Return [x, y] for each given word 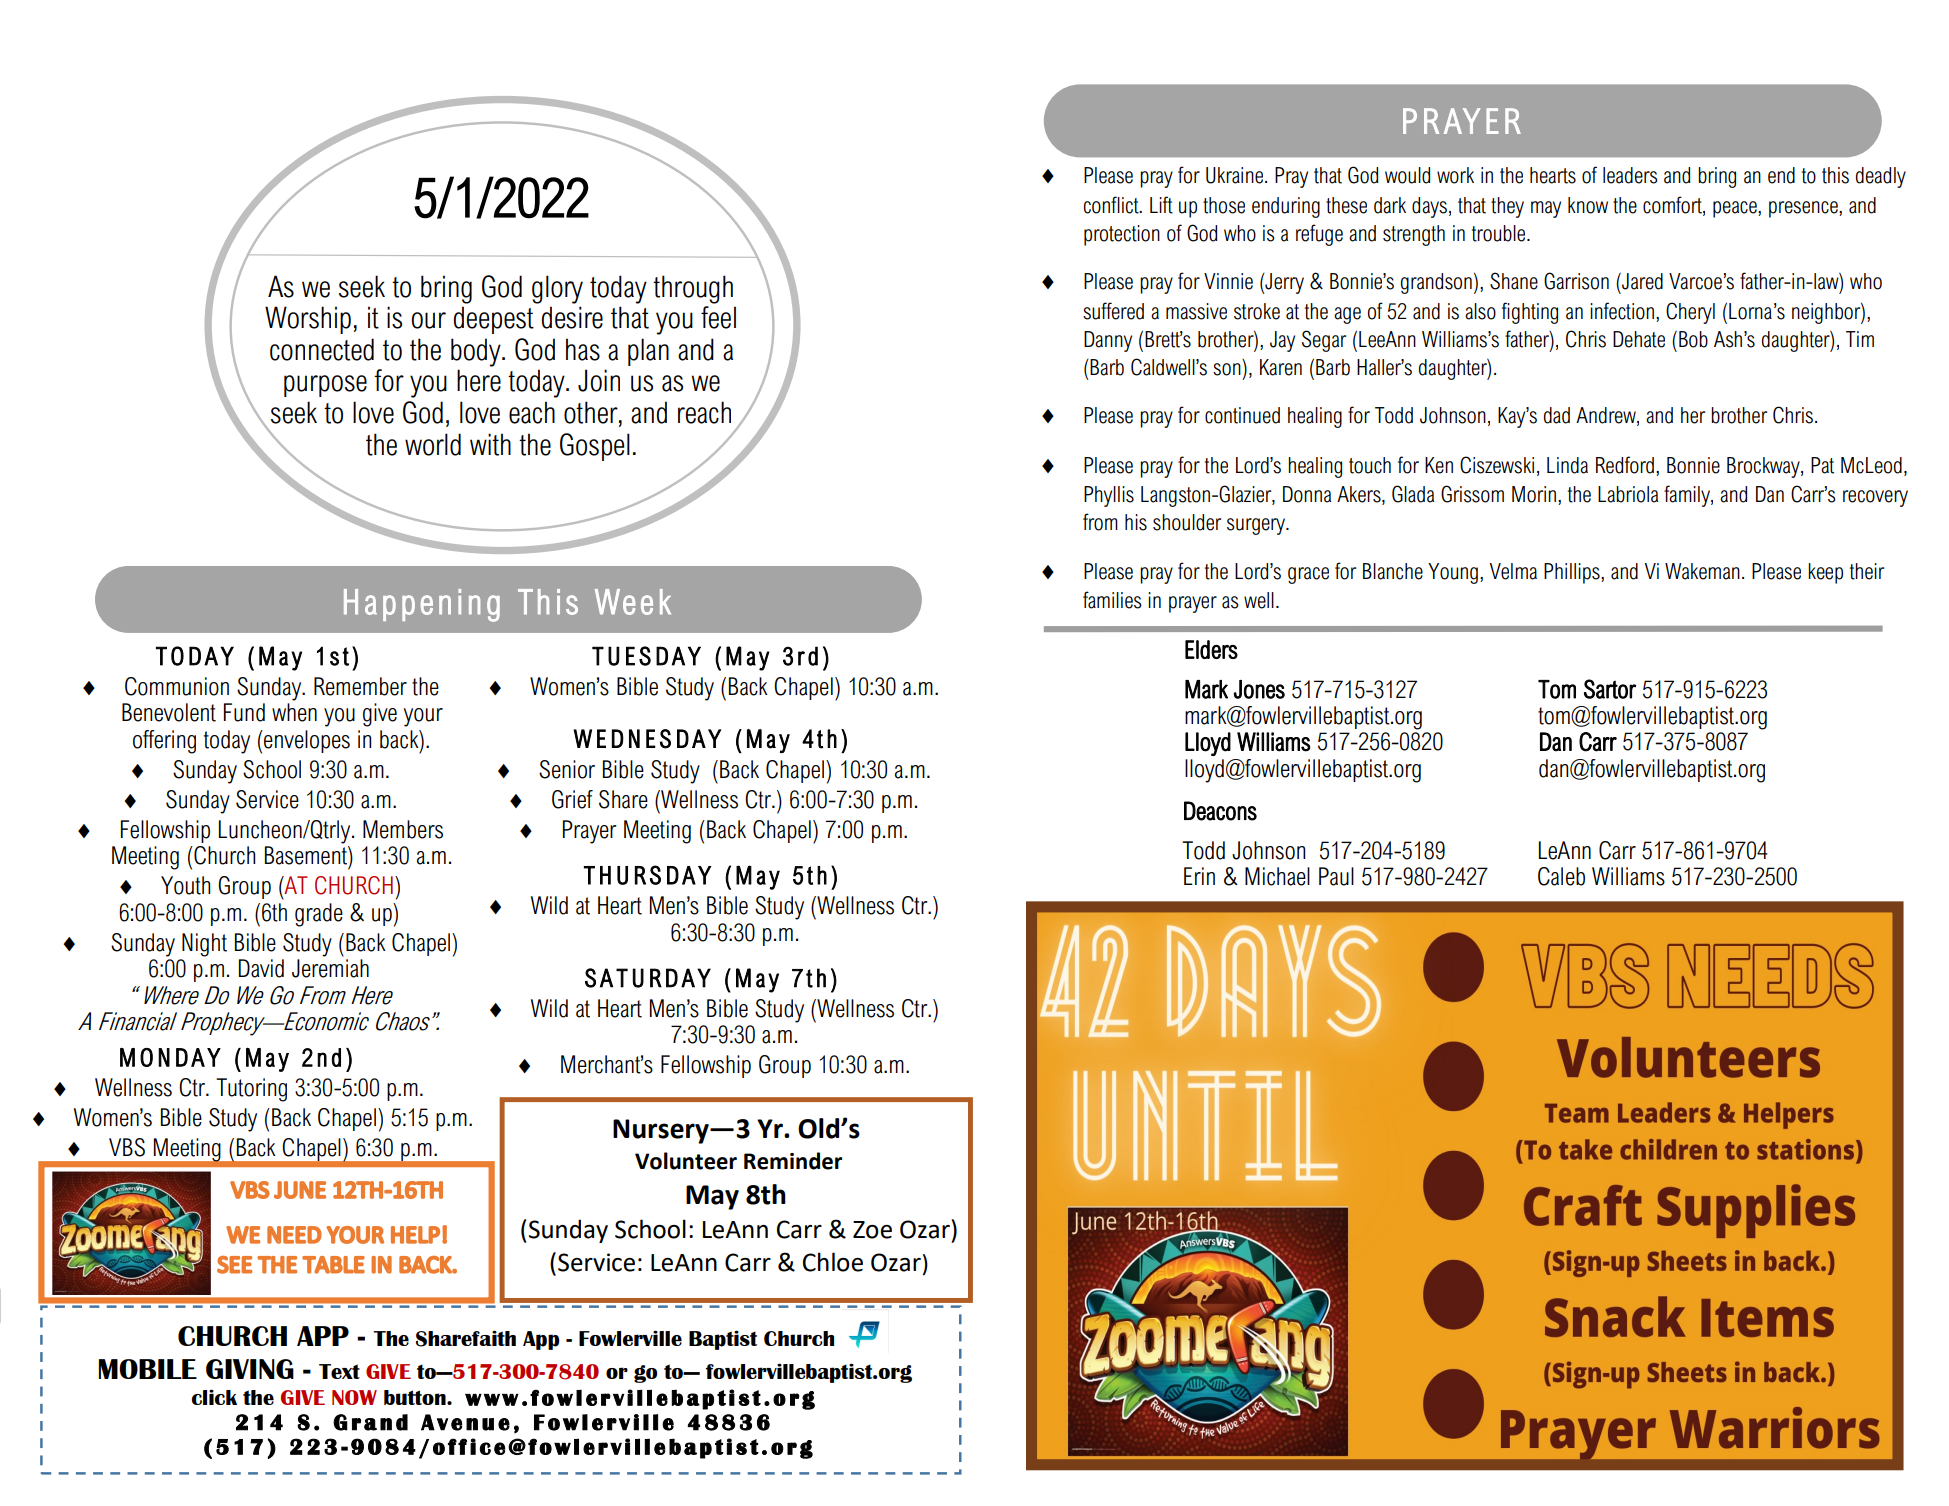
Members [403, 829]
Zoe [872, 1230]
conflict [1112, 205]
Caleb [1561, 876]
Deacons [1220, 811]
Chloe [833, 1262]
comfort [1673, 205]
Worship [308, 320]
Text [339, 1371]
